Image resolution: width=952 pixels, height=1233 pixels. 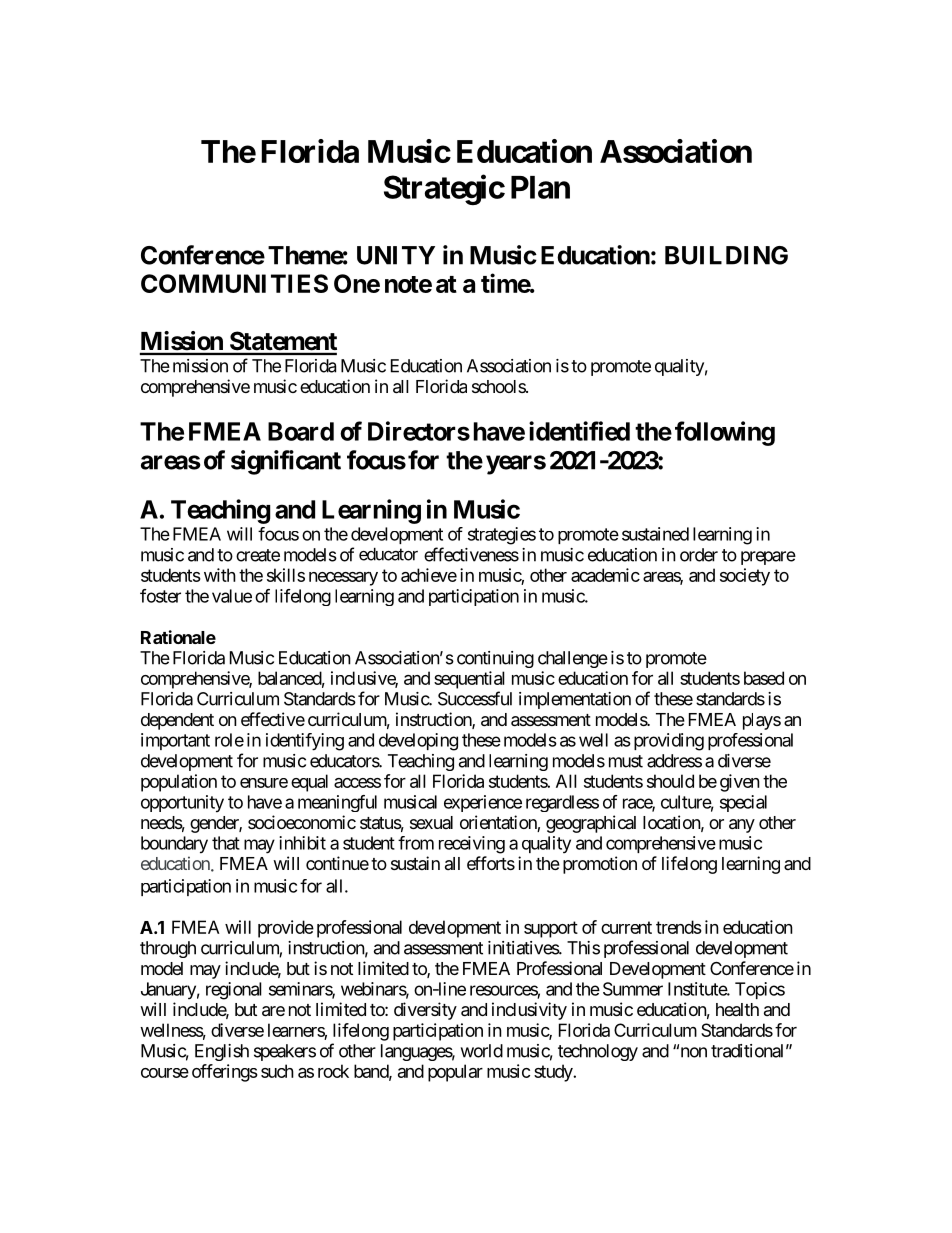 What do you see at coordinates (301, 431) in the document?
I see `Board` at bounding box center [301, 431].
